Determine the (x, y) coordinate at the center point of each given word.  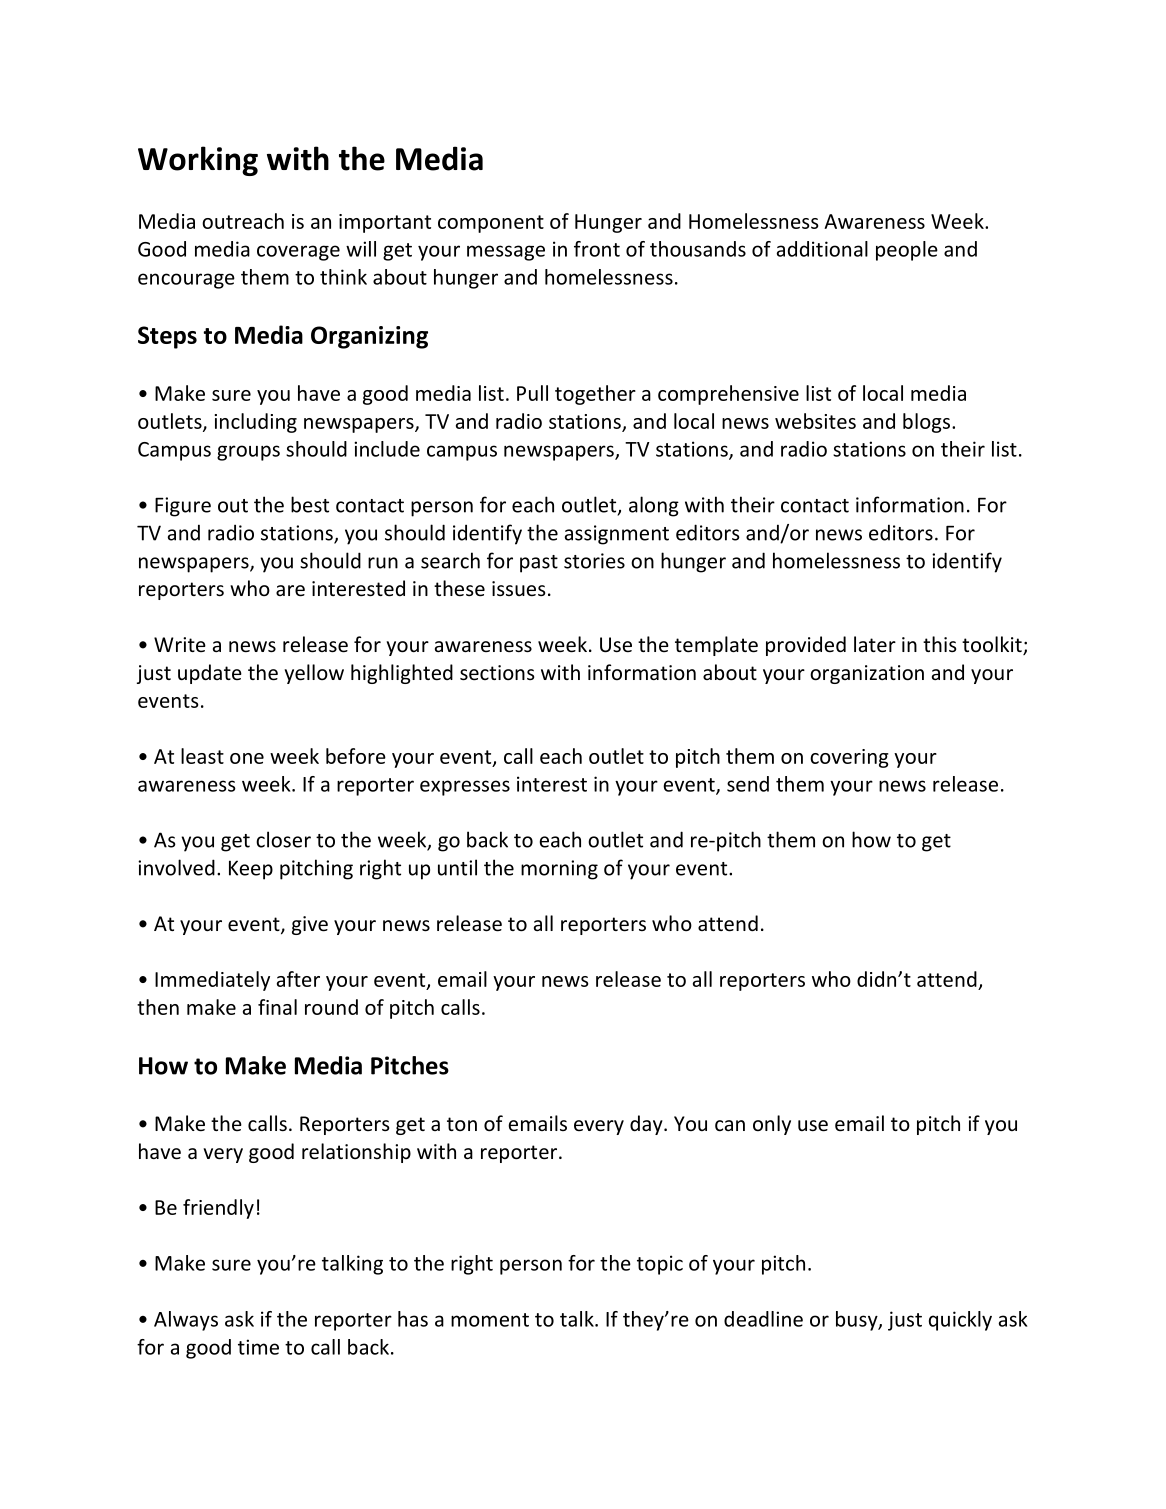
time (258, 1347)
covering (849, 758)
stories (594, 561)
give (310, 925)
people (907, 251)
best (310, 504)
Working (198, 161)
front (597, 249)
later (875, 644)
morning (559, 870)
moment (490, 1320)
